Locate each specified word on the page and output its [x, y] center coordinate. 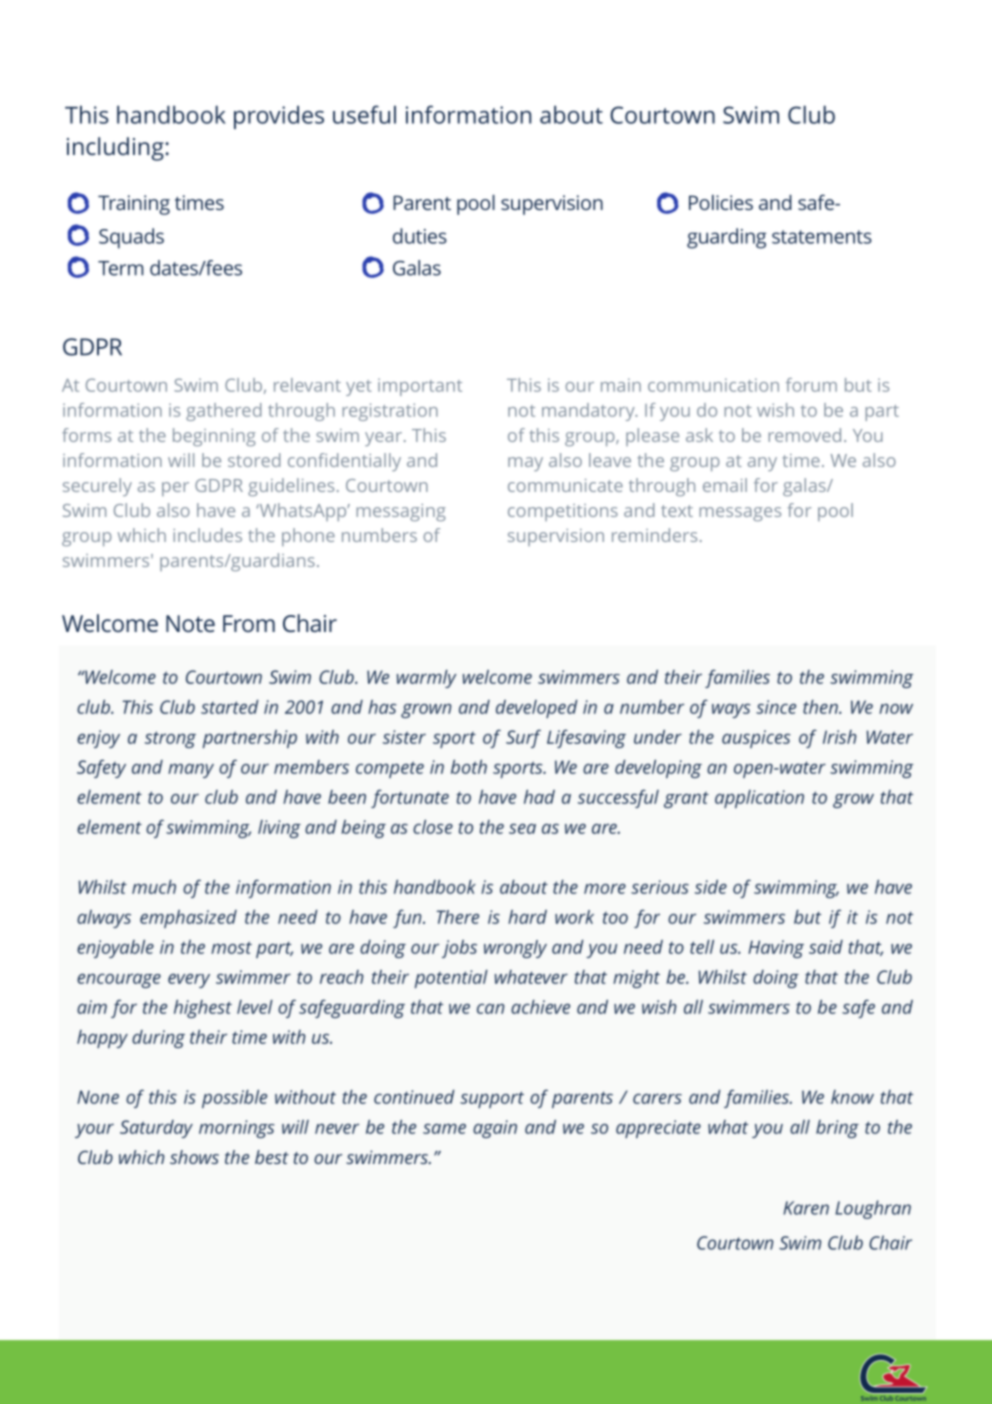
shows [194, 1157]
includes [207, 535]
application [759, 799]
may [525, 464]
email [725, 485]
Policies [721, 202]
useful [364, 114]
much [154, 887]
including [115, 149]
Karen [806, 1208]
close [433, 827]
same [444, 1129]
